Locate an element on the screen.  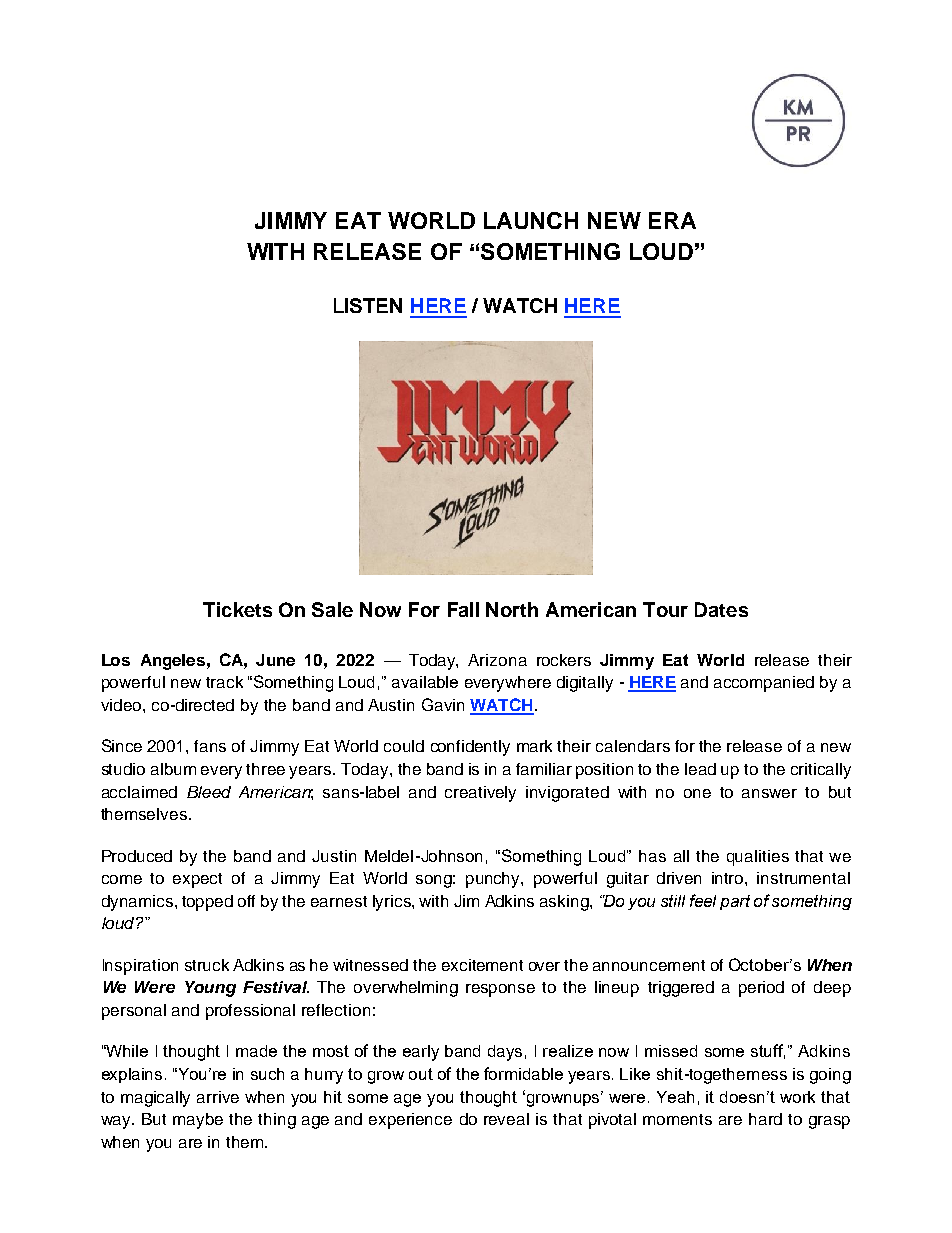
LISTEN is located at coordinates (368, 305).
